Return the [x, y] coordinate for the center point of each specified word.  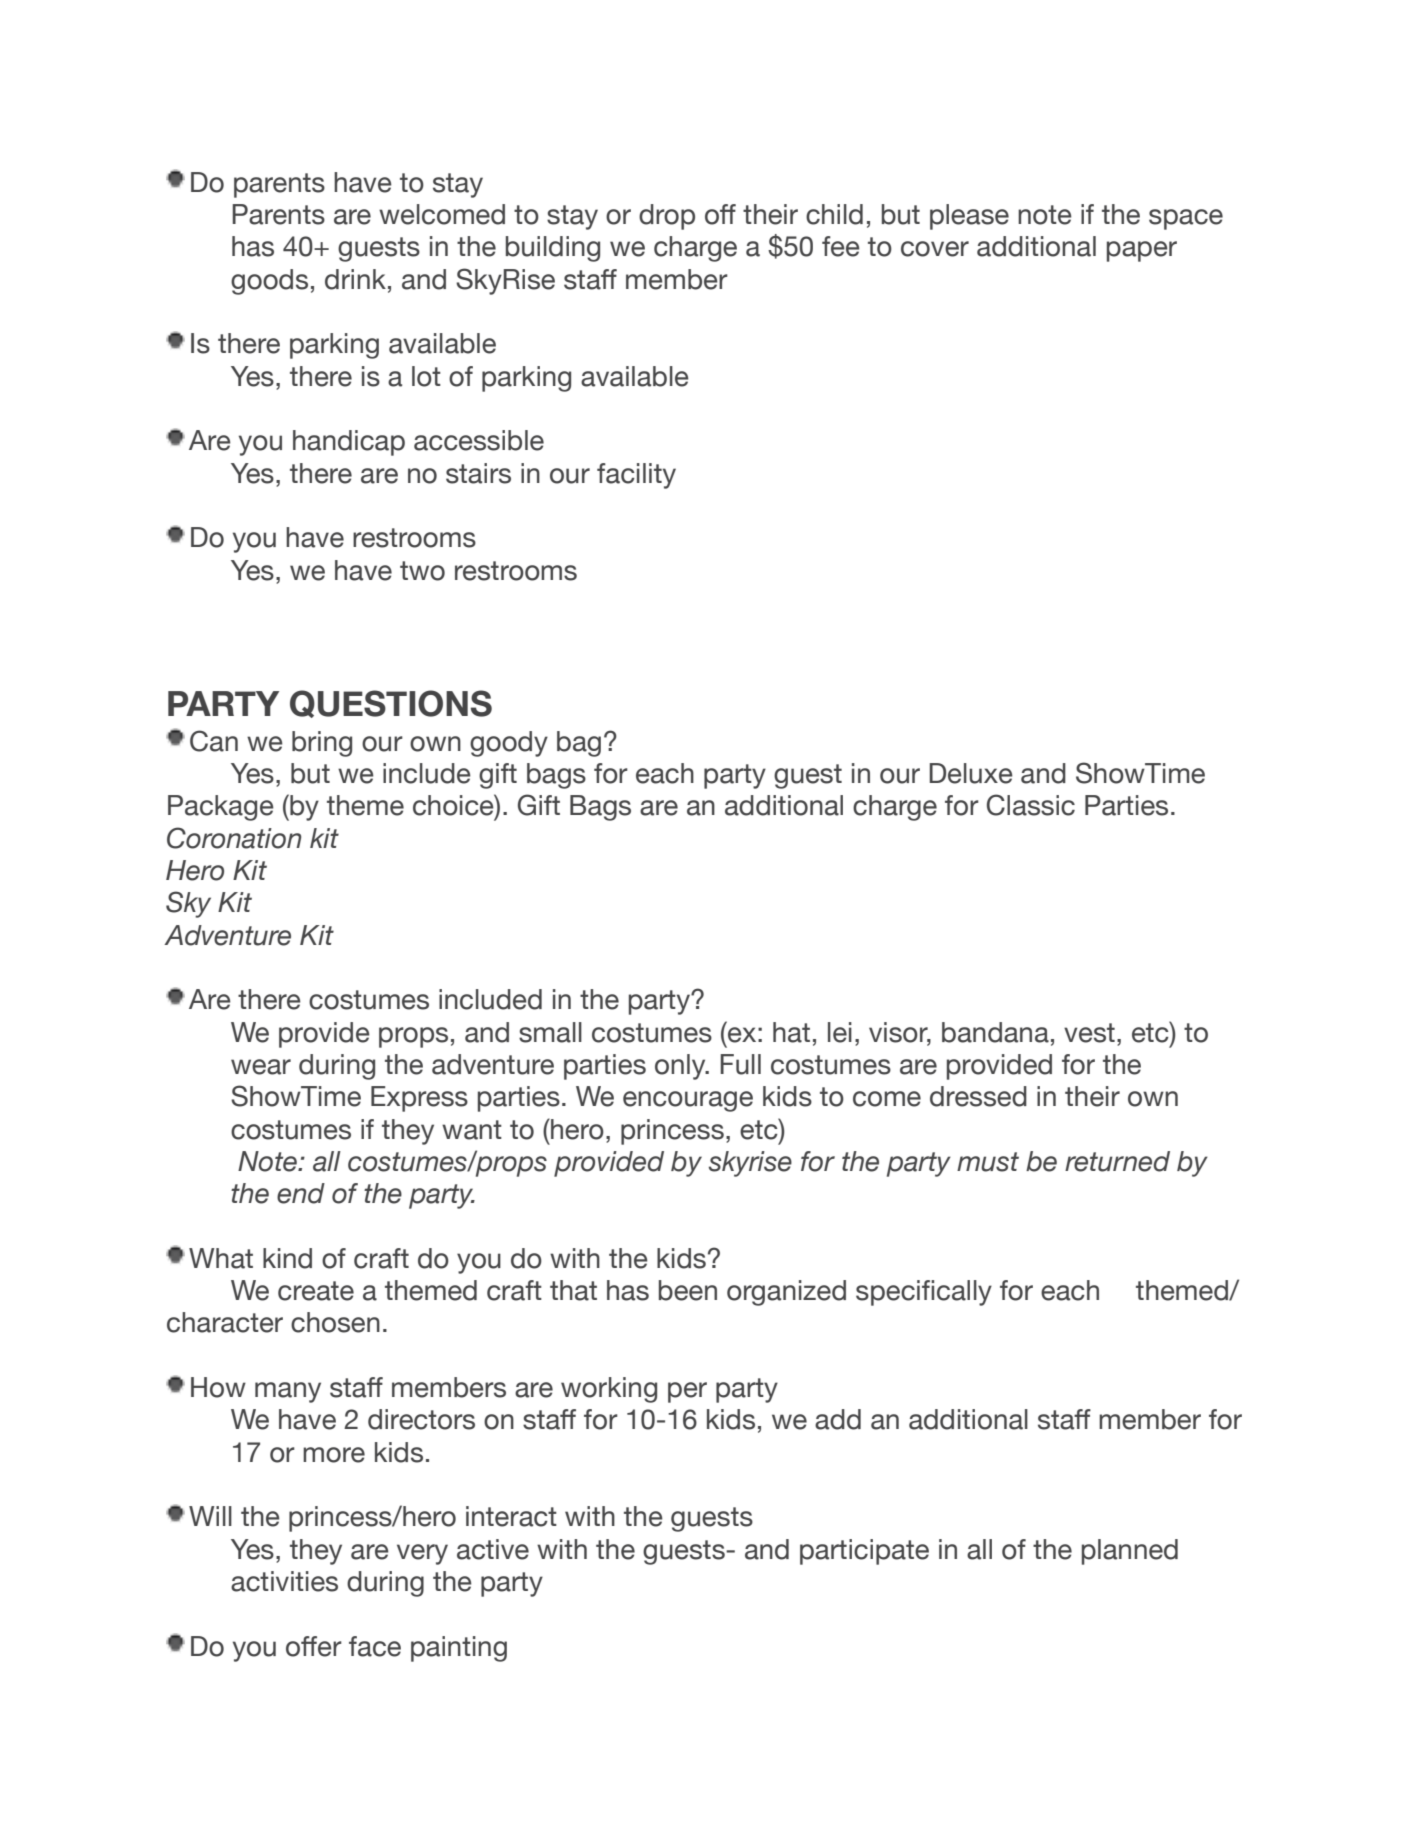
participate [864, 1552]
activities [284, 1581]
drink [355, 279]
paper [1142, 251]
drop [667, 217]
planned [1130, 1552]
